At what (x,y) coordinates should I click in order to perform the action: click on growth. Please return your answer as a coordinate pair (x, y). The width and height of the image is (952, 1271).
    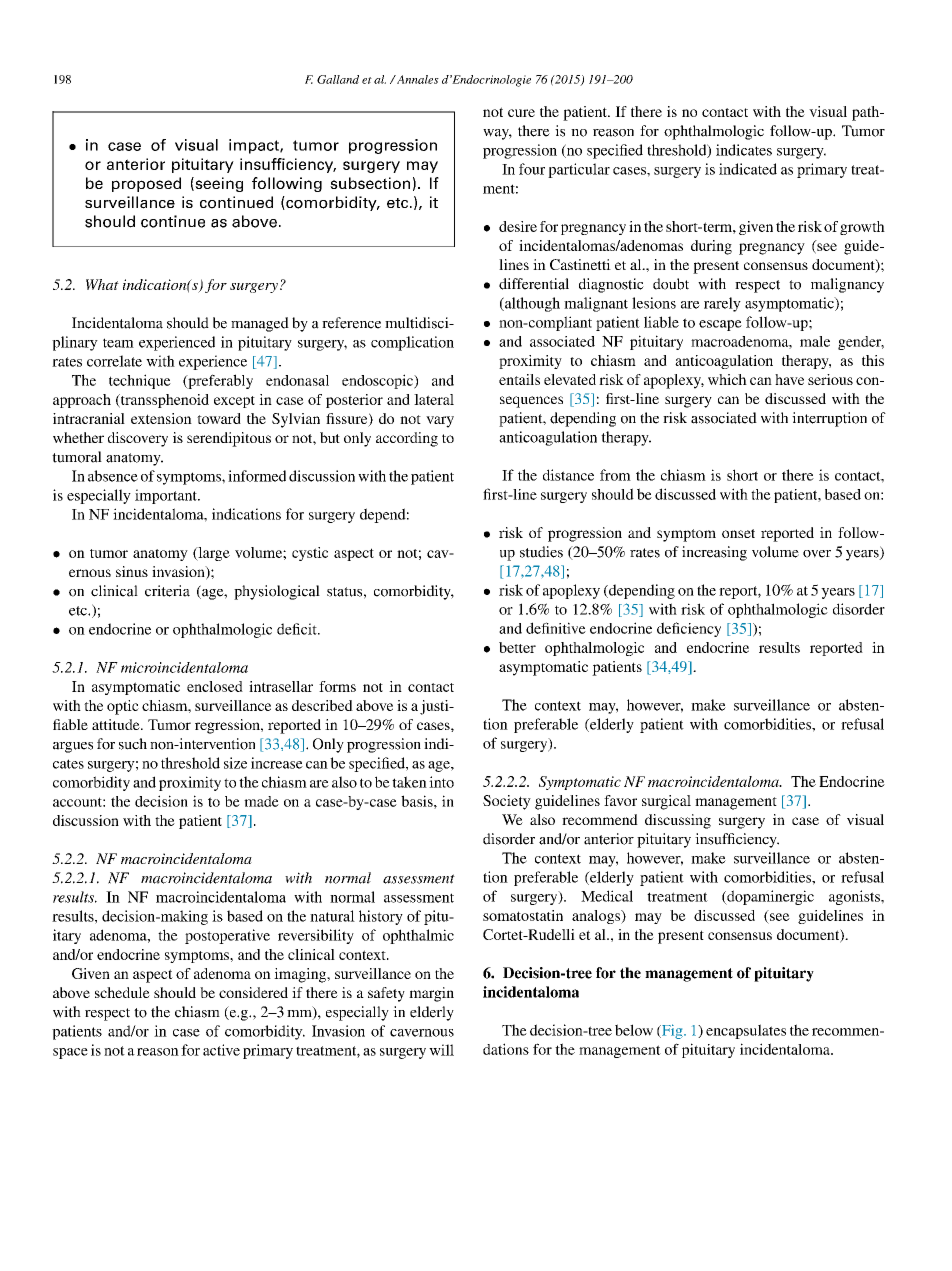
    Looking at the image, I should click on (862, 228).
